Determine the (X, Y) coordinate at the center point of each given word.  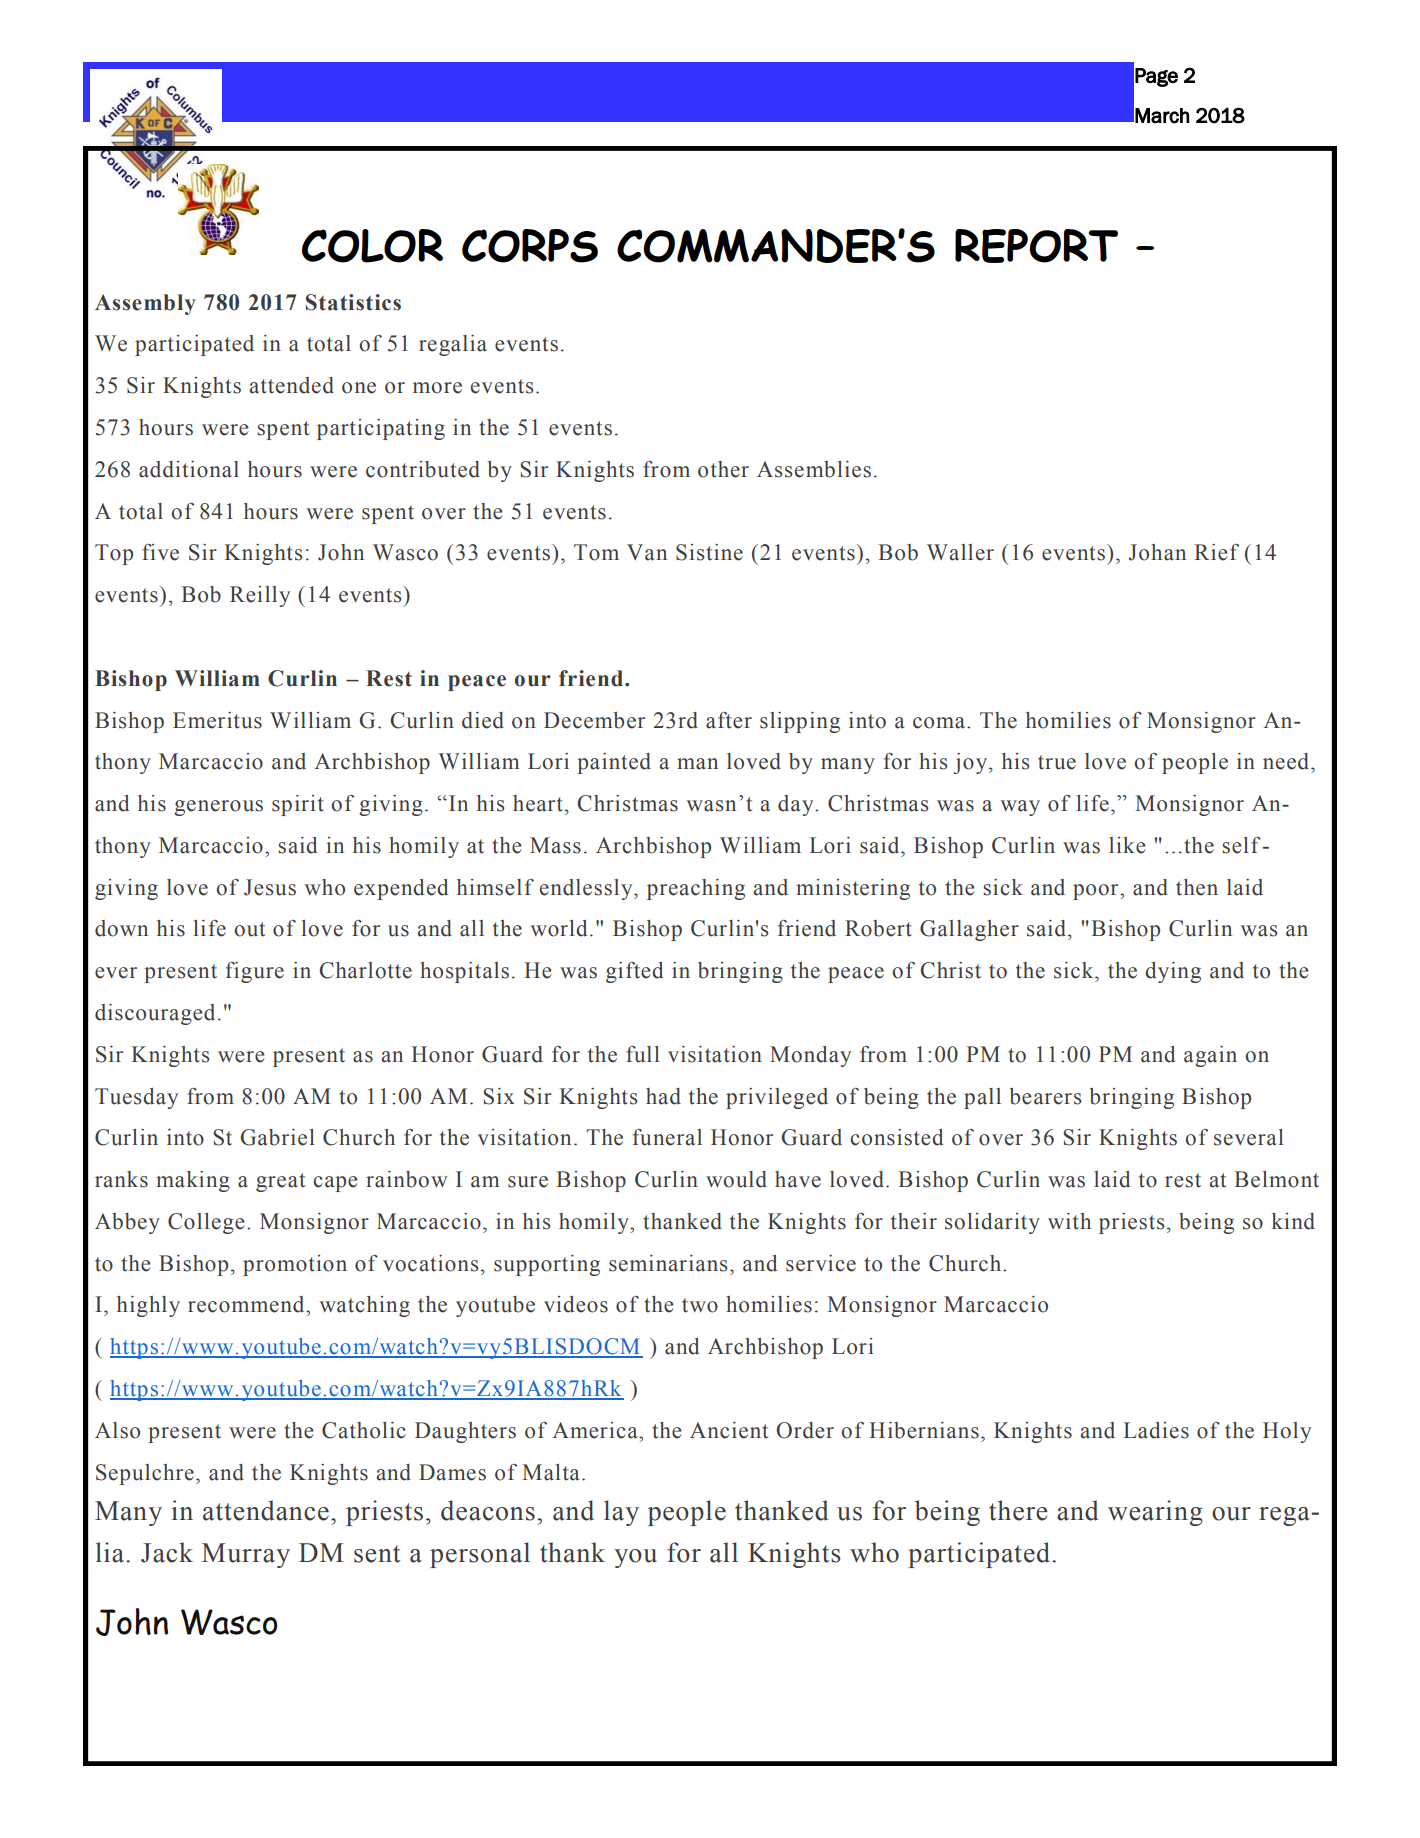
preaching (696, 889)
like (1127, 845)
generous (218, 808)
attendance (266, 1510)
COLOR (372, 246)
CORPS (530, 246)
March (1162, 116)
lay (621, 1513)
